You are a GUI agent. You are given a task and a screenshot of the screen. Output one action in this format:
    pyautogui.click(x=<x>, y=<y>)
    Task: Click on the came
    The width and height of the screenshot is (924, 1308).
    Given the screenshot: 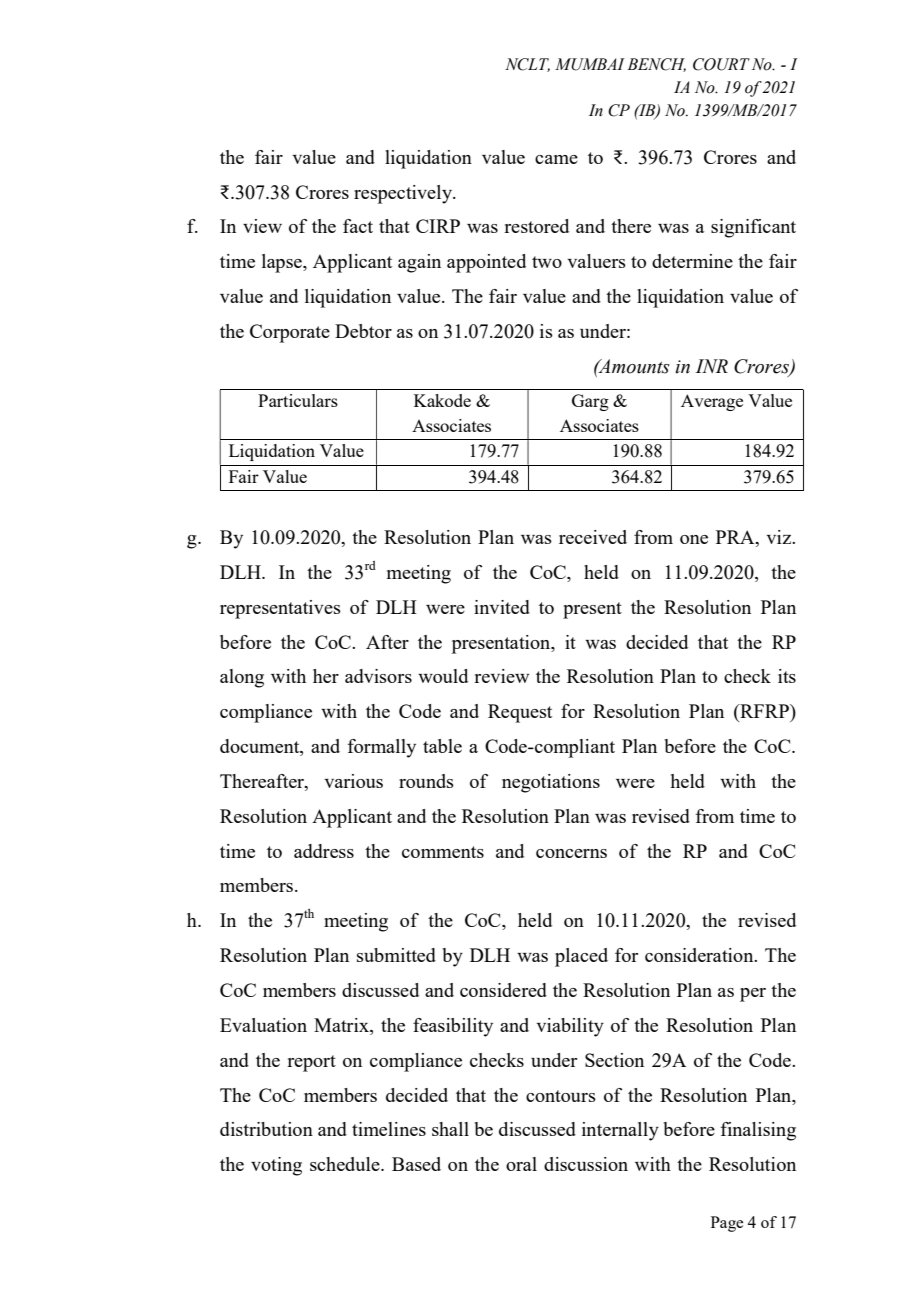 What is the action you would take?
    pyautogui.click(x=556, y=159)
